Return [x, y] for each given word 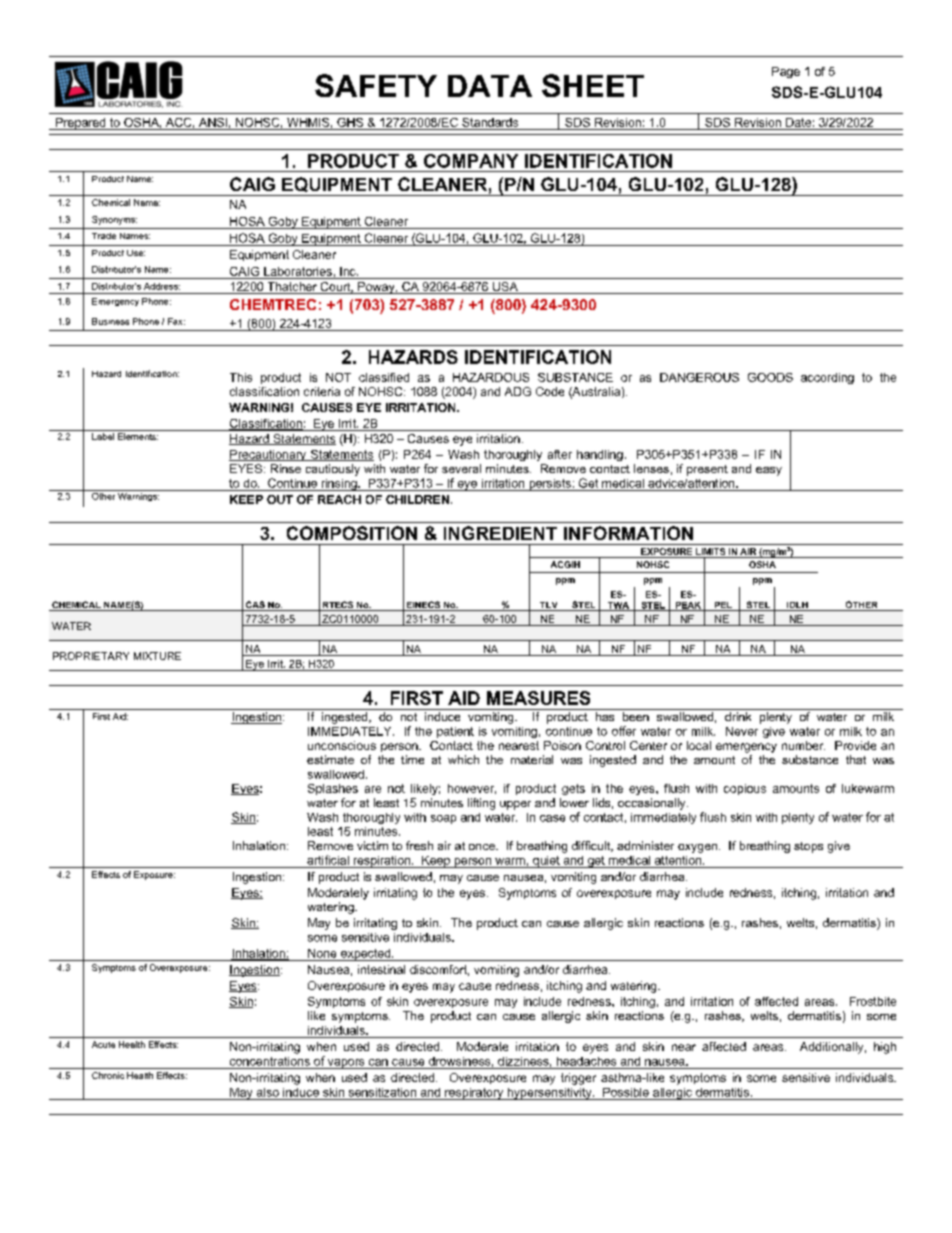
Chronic [108, 1075]
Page [786, 72]
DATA [490, 86]
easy [769, 471]
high [885, 1048]
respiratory [474, 1094]
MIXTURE [157, 656]
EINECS [423, 606]
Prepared [81, 124]
